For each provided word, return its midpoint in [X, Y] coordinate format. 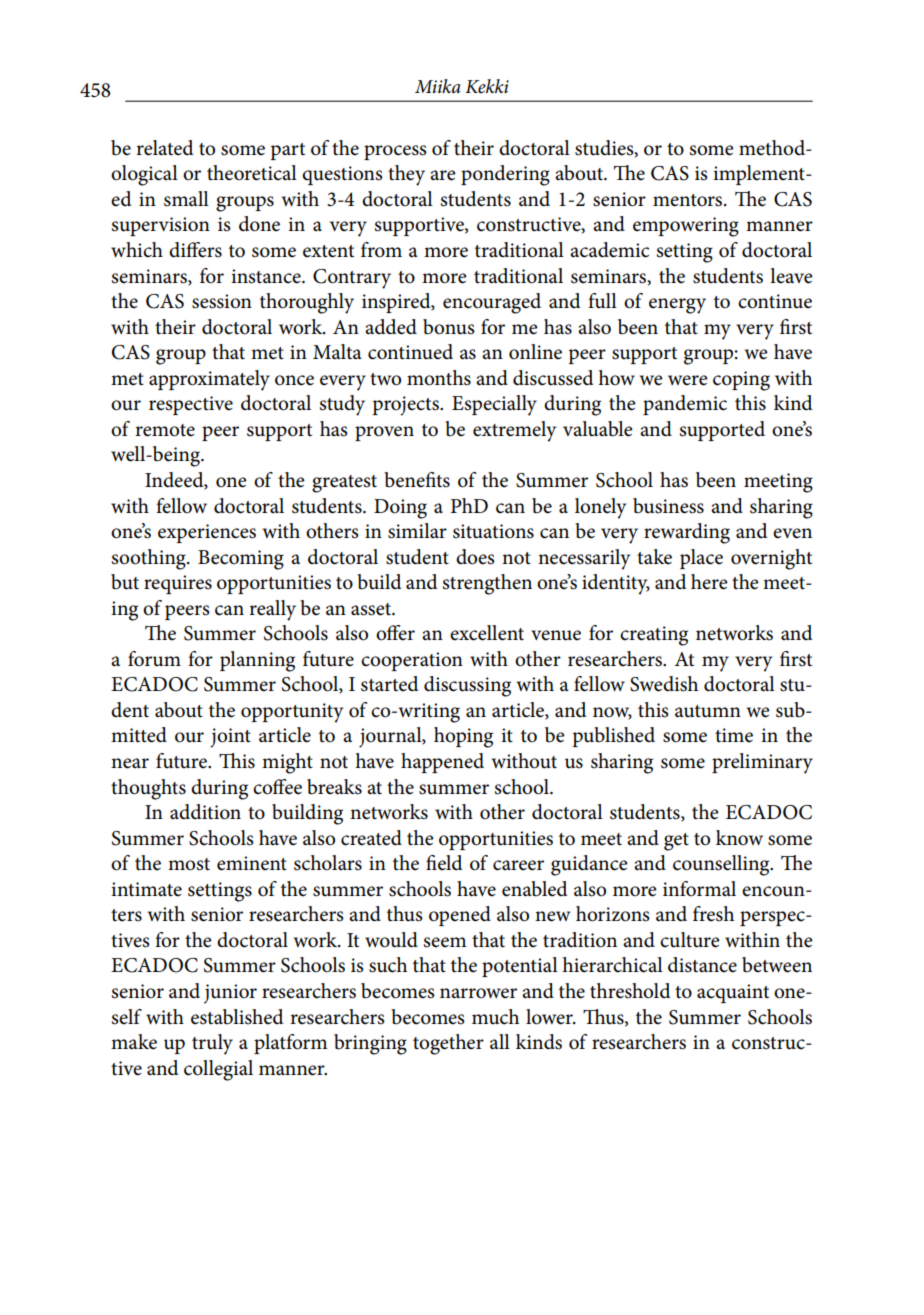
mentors [689, 200]
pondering [505, 175]
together [448, 1044]
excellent [487, 633]
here [709, 582]
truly [212, 1044]
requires [178, 584]
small [186, 199]
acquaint [733, 993]
